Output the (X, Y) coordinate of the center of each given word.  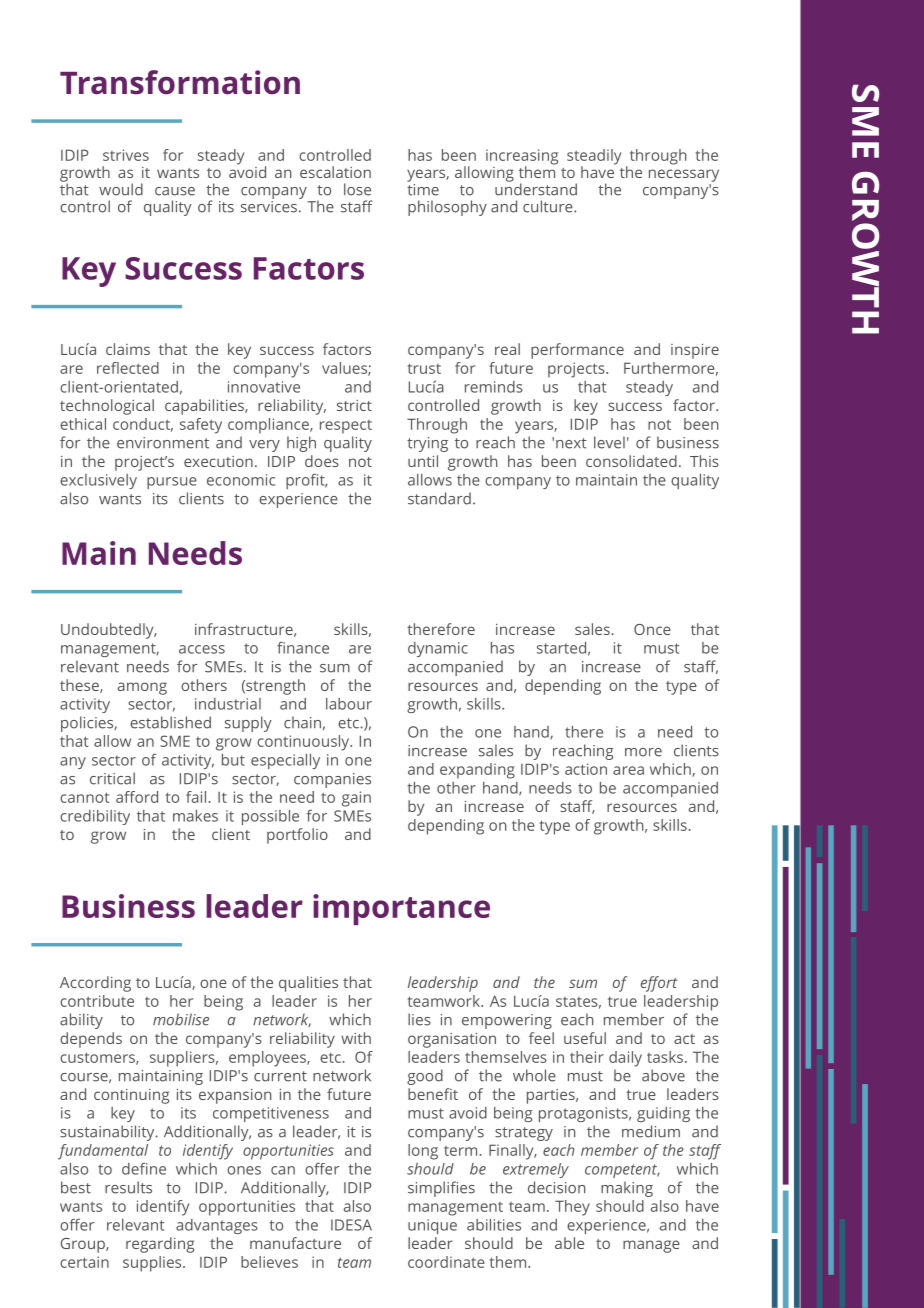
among (142, 688)
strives (126, 155)
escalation (335, 172)
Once (652, 629)
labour (349, 704)
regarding (160, 1245)
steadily (594, 158)
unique (432, 1226)
